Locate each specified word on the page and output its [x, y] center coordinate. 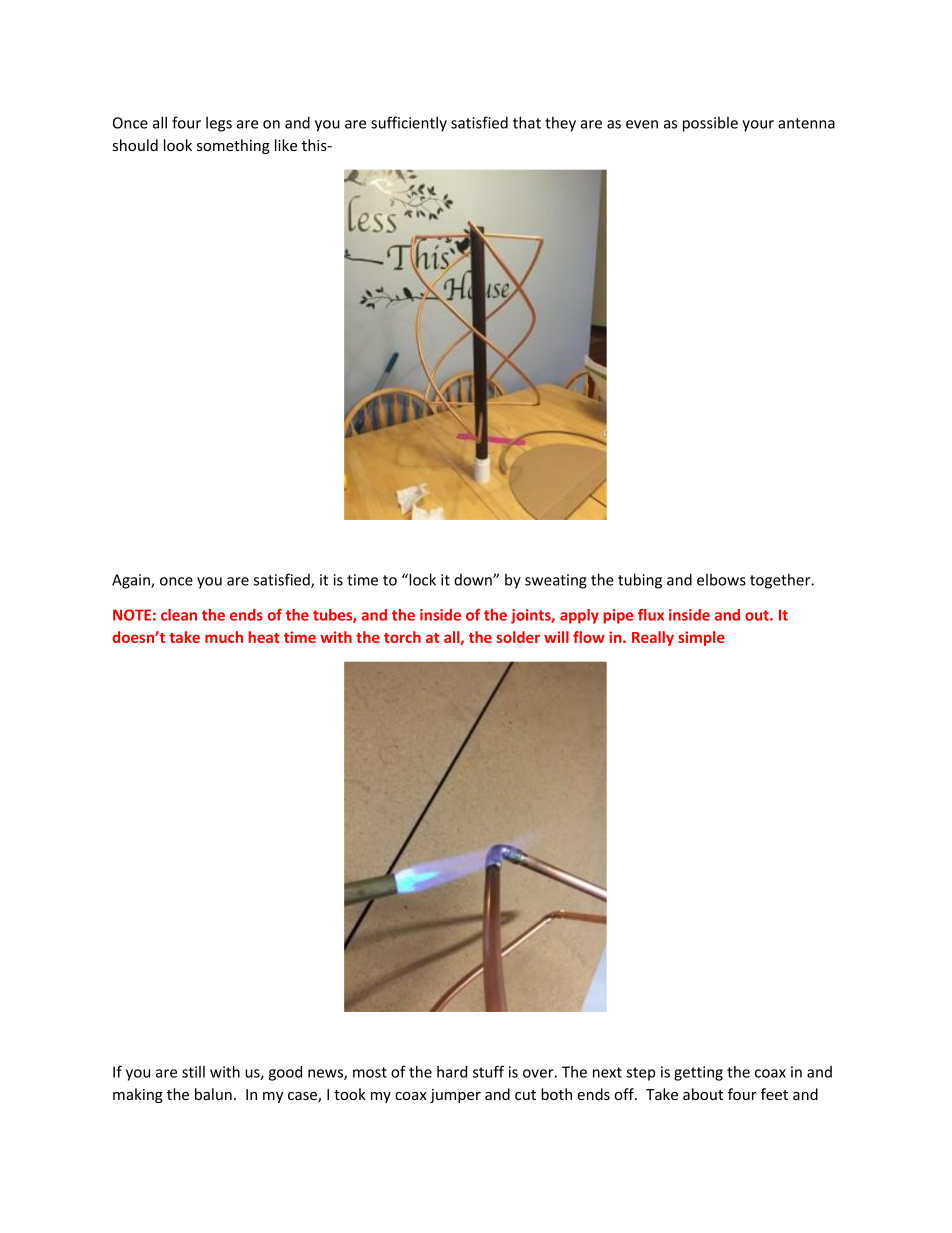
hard [452, 1072]
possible [710, 124]
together [781, 581]
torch [402, 637]
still [193, 1072]
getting [698, 1073]
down [474, 580]
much [224, 637]
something [233, 146]
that [527, 122]
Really [653, 638]
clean [179, 615]
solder [518, 637]
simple [701, 638]
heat [264, 637]
